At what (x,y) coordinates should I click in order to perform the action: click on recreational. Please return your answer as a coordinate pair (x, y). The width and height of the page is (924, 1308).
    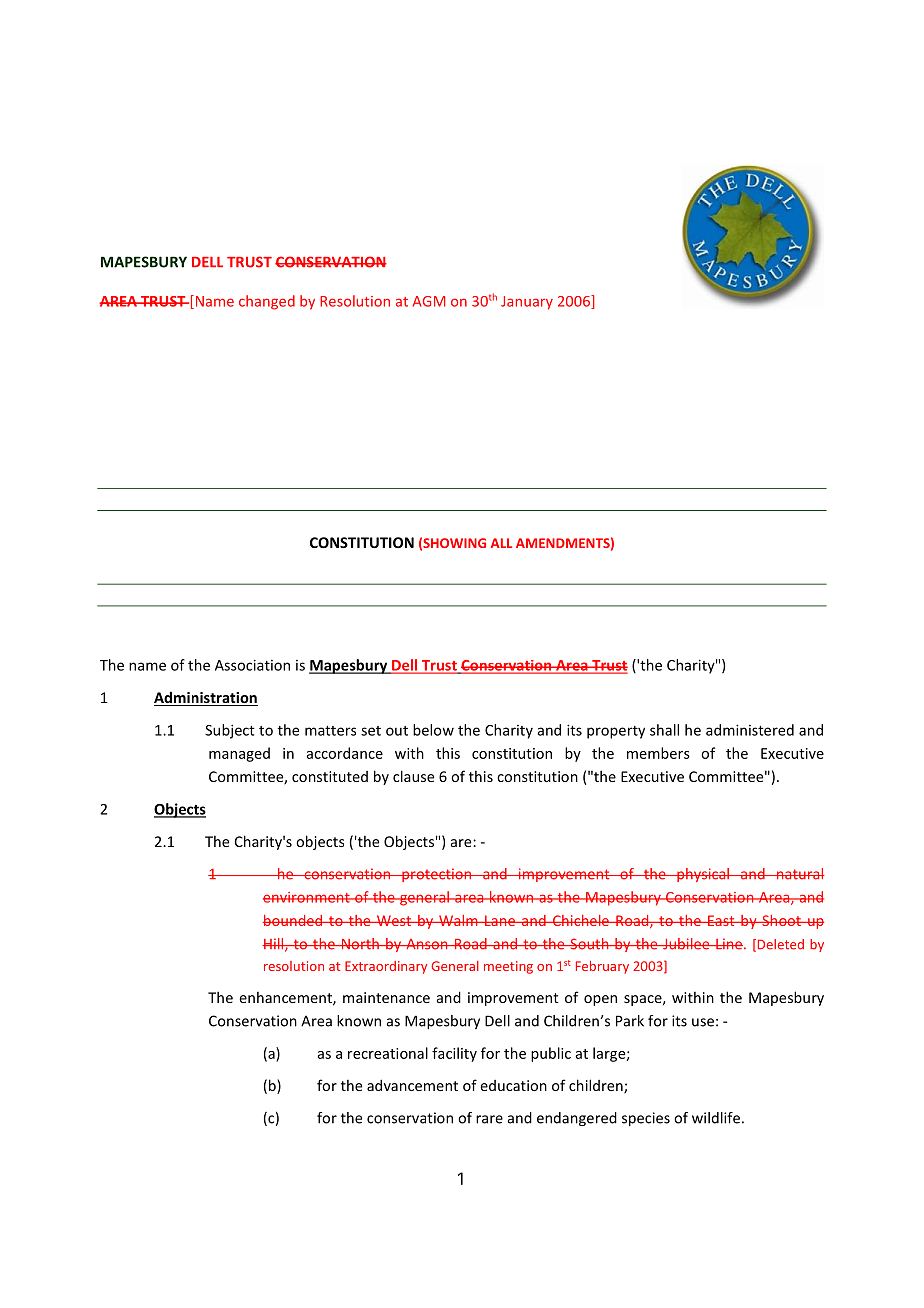
    Looking at the image, I should click on (388, 1053).
